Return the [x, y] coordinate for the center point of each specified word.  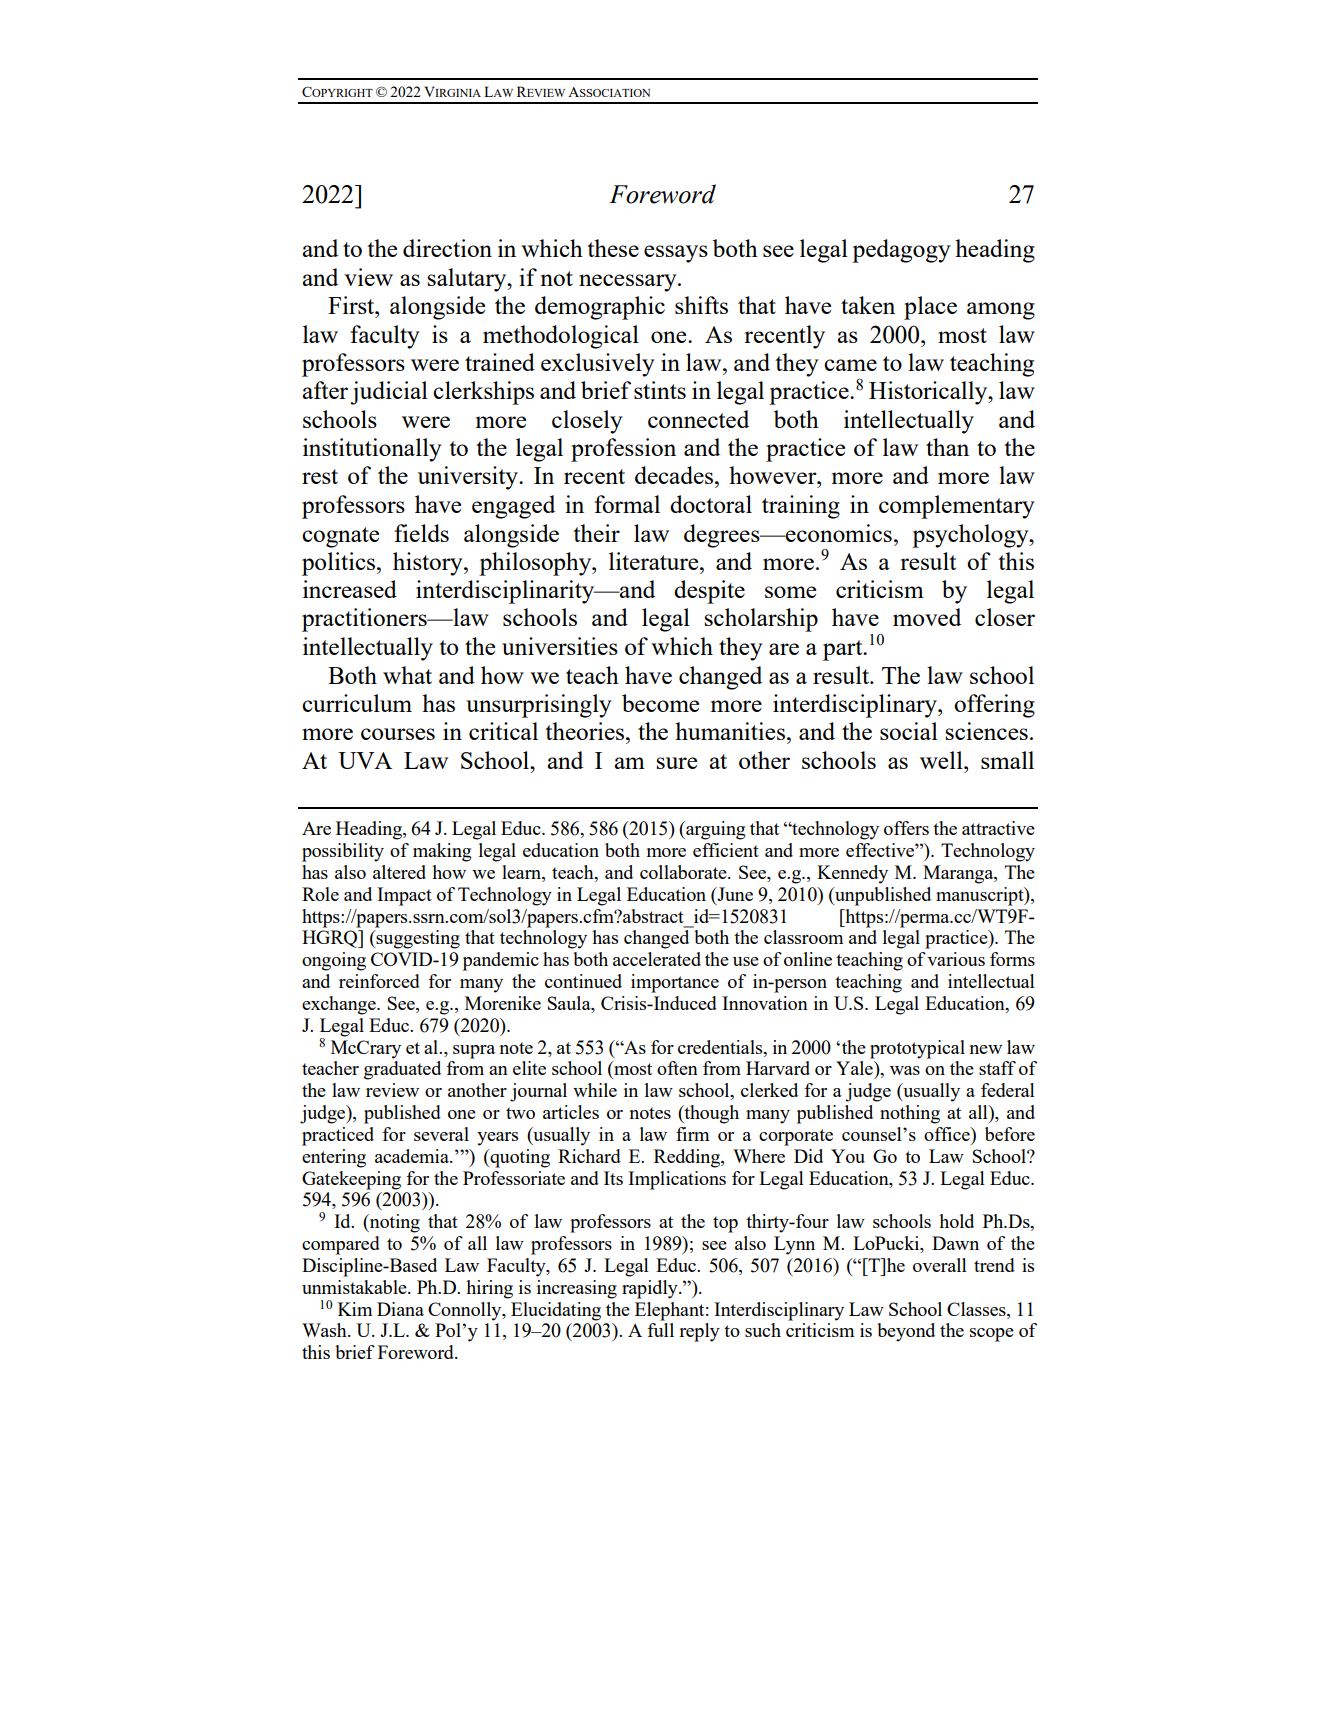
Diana [400, 1309]
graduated [402, 1070]
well [942, 760]
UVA [365, 760]
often [677, 1068]
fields [421, 533]
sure [677, 763]
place [930, 308]
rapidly [651, 1289]
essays [676, 254]
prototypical [917, 1049]
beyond [906, 1332]
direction [447, 248]
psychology [971, 536]
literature [655, 561]
